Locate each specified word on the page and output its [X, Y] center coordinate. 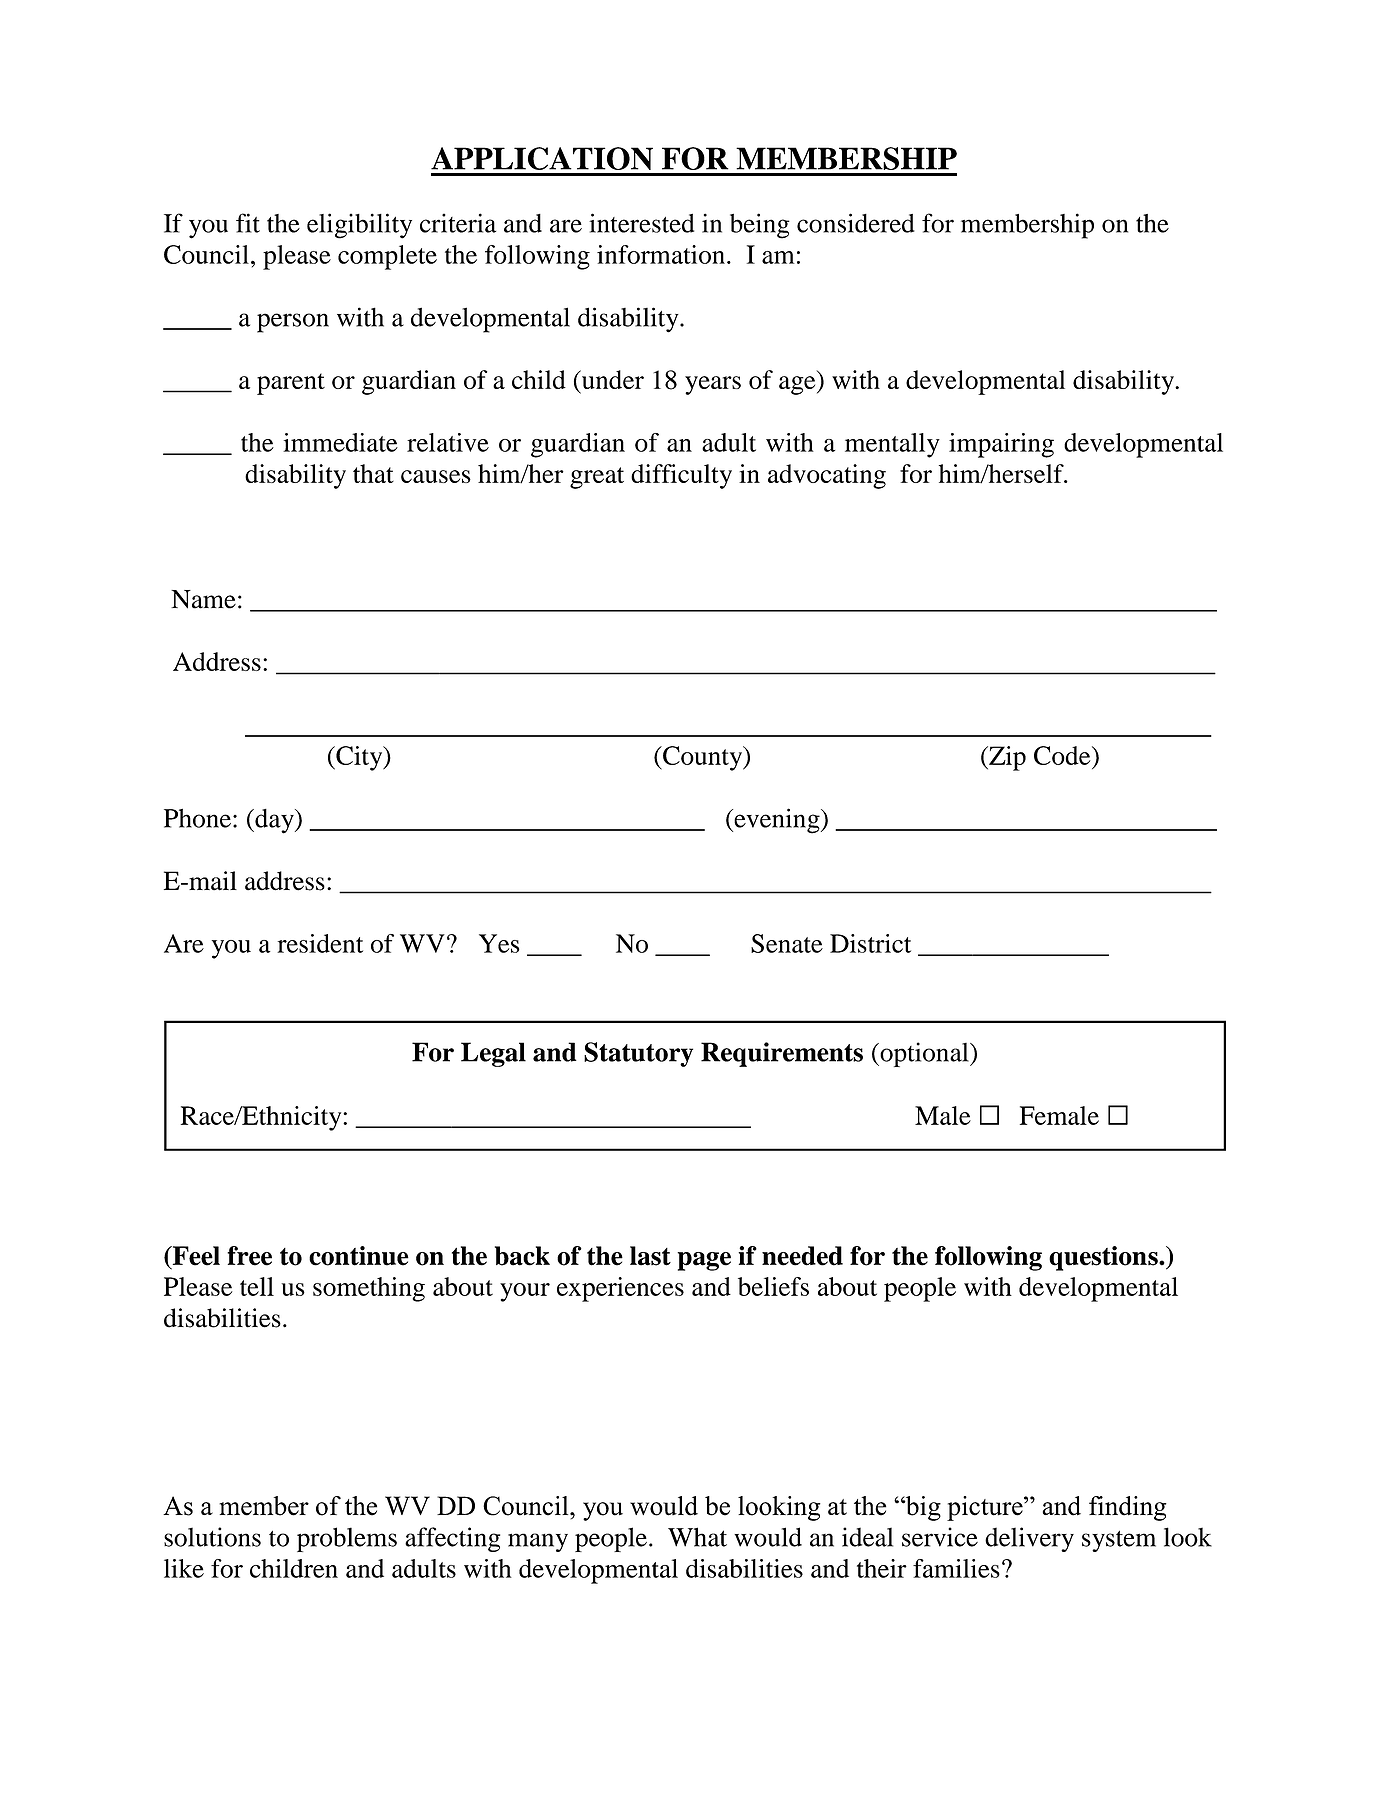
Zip [1006, 758]
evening [777, 821]
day [274, 821]
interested [641, 223]
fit [248, 223]
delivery [1029, 1539]
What [697, 1537]
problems [347, 1539]
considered [856, 223]
